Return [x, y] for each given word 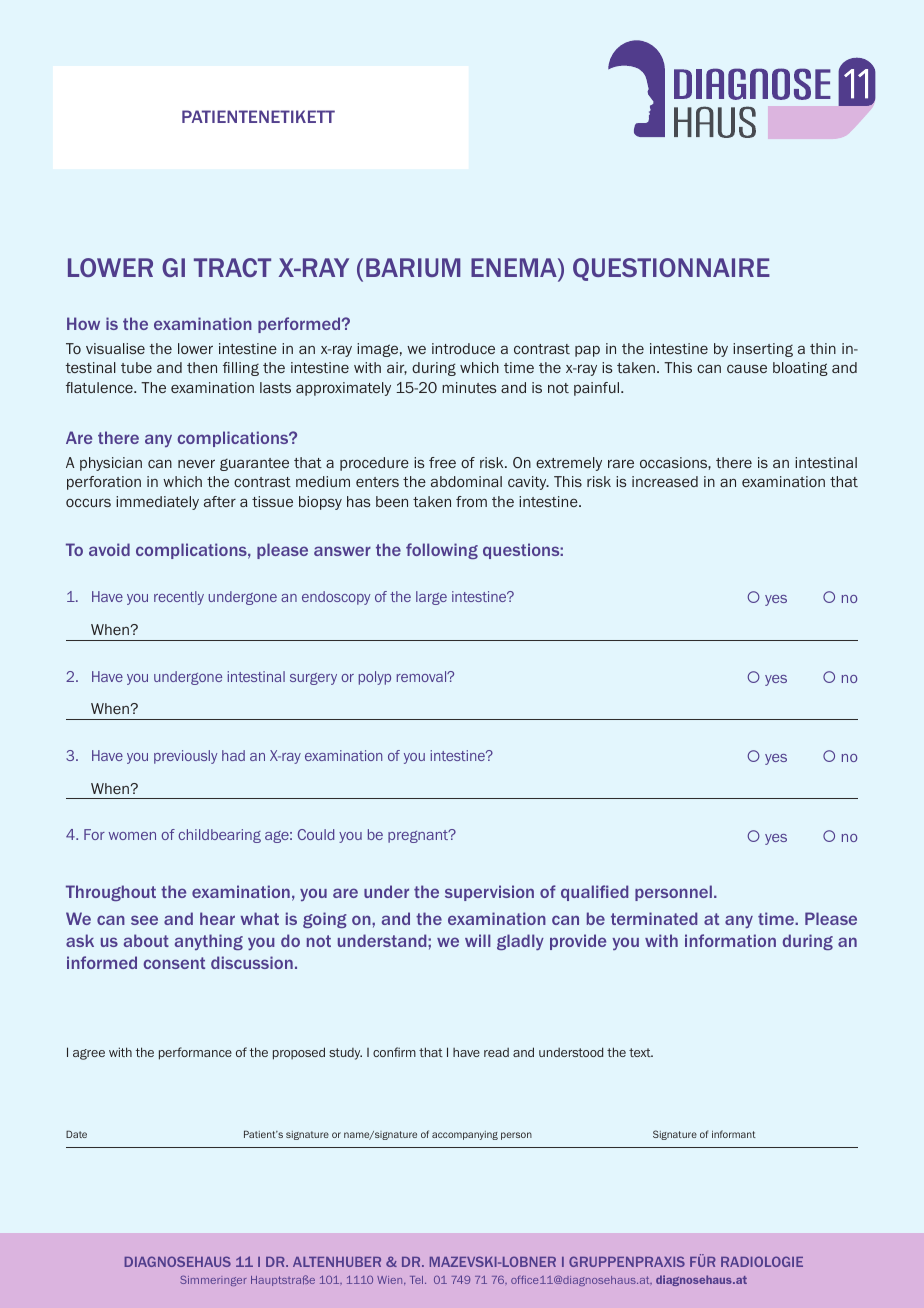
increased [665, 481]
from [471, 501]
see [144, 920]
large [431, 598]
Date [76, 1134]
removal [423, 676]
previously [185, 757]
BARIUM [413, 267]
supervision [489, 893]
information [730, 940]
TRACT [232, 267]
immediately [157, 503]
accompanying [465, 1135]
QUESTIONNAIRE [671, 269]
